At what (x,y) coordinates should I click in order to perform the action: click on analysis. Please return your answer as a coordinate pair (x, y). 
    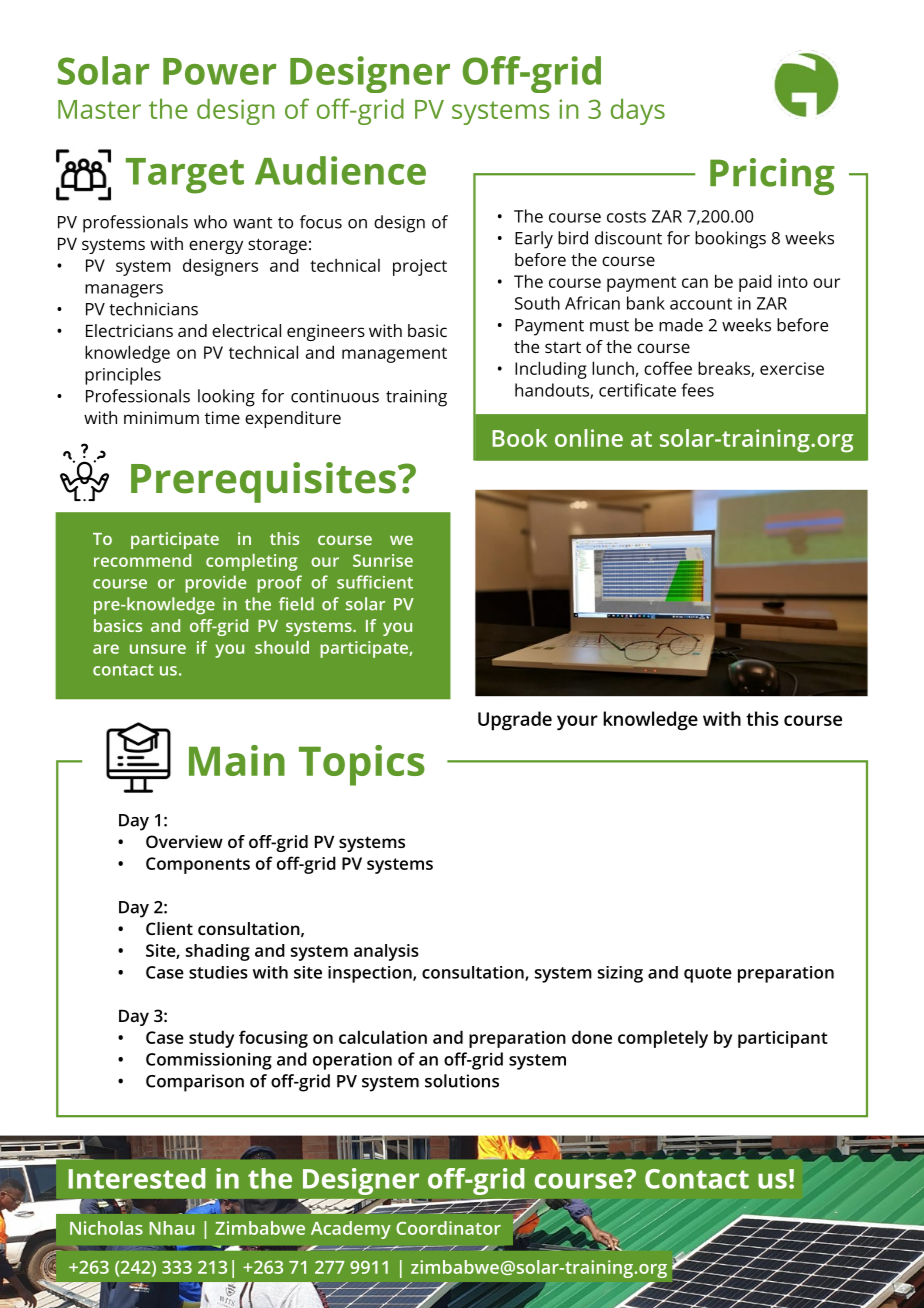
    Looking at the image, I should click on (386, 952).
